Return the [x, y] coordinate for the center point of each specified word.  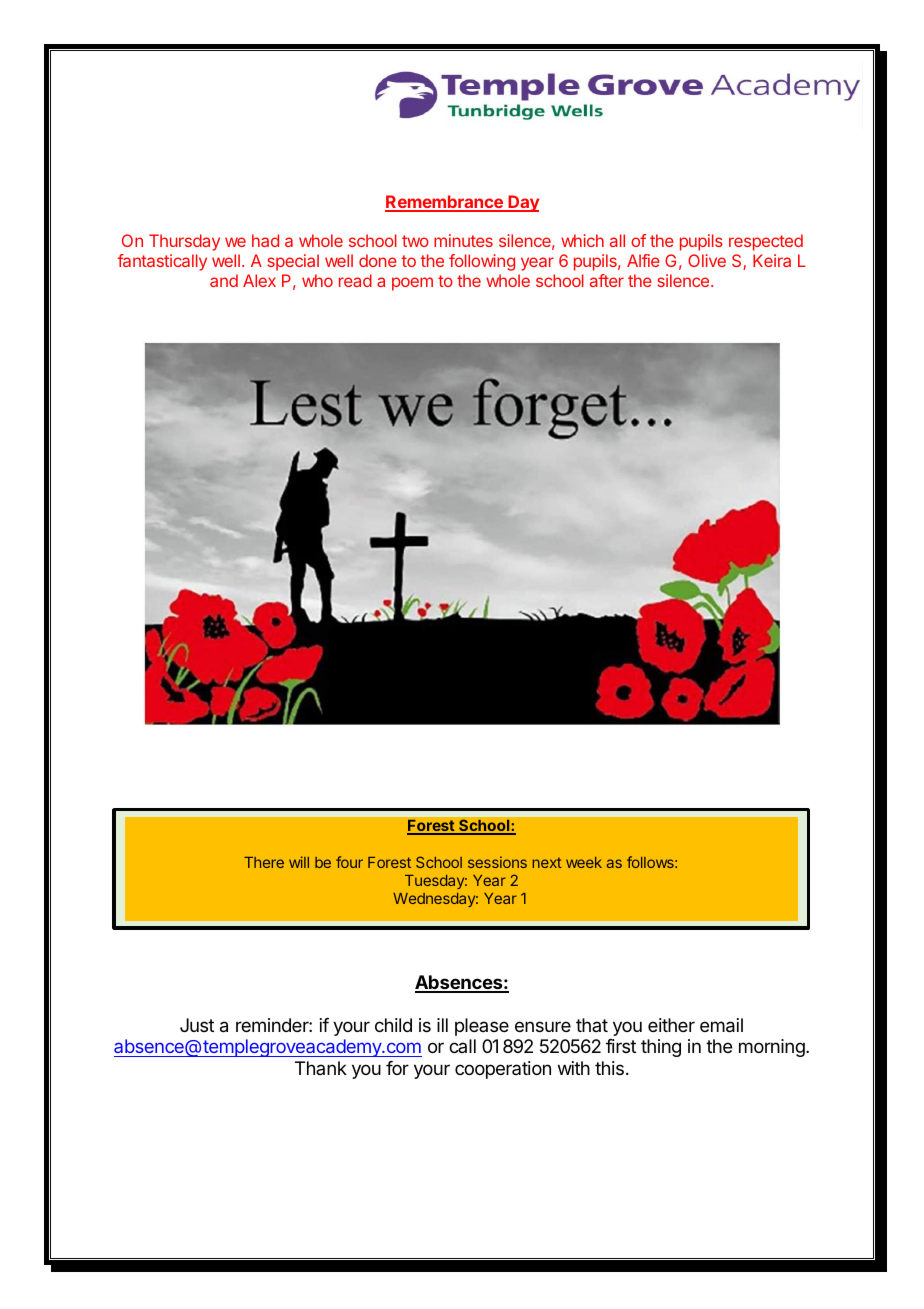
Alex [259, 280]
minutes [463, 240]
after [607, 280]
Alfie [643, 260]
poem [412, 284]
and [224, 280]
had [265, 240]
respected [766, 242]
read [355, 280]
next [547, 862]
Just [197, 1025]
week [584, 862]
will [299, 862]
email [721, 1025]
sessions [497, 862]
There [264, 862]
